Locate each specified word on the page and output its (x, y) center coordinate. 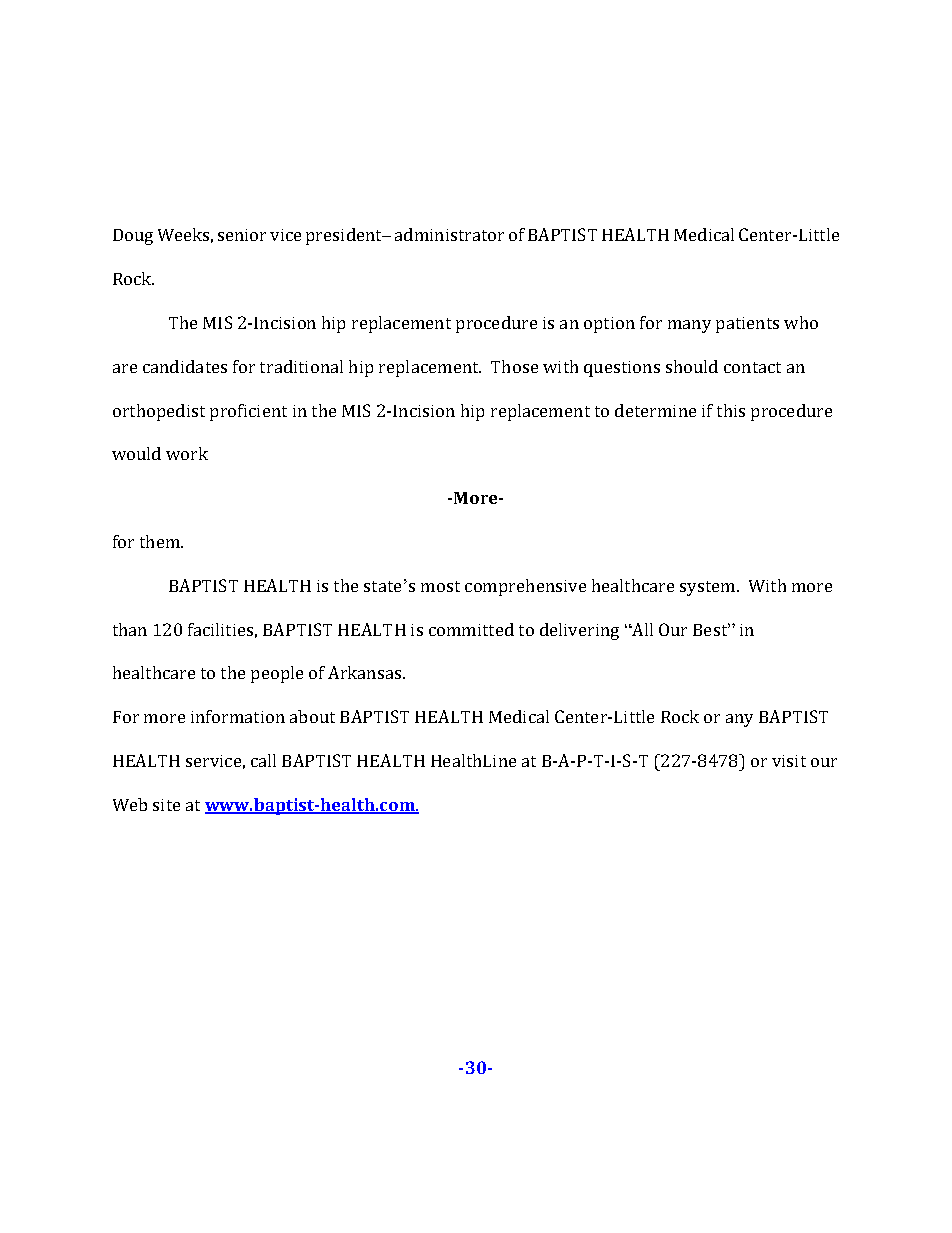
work (187, 453)
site (166, 805)
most (440, 586)
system (709, 588)
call (263, 760)
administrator (449, 234)
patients (747, 325)
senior (242, 235)
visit (789, 761)
